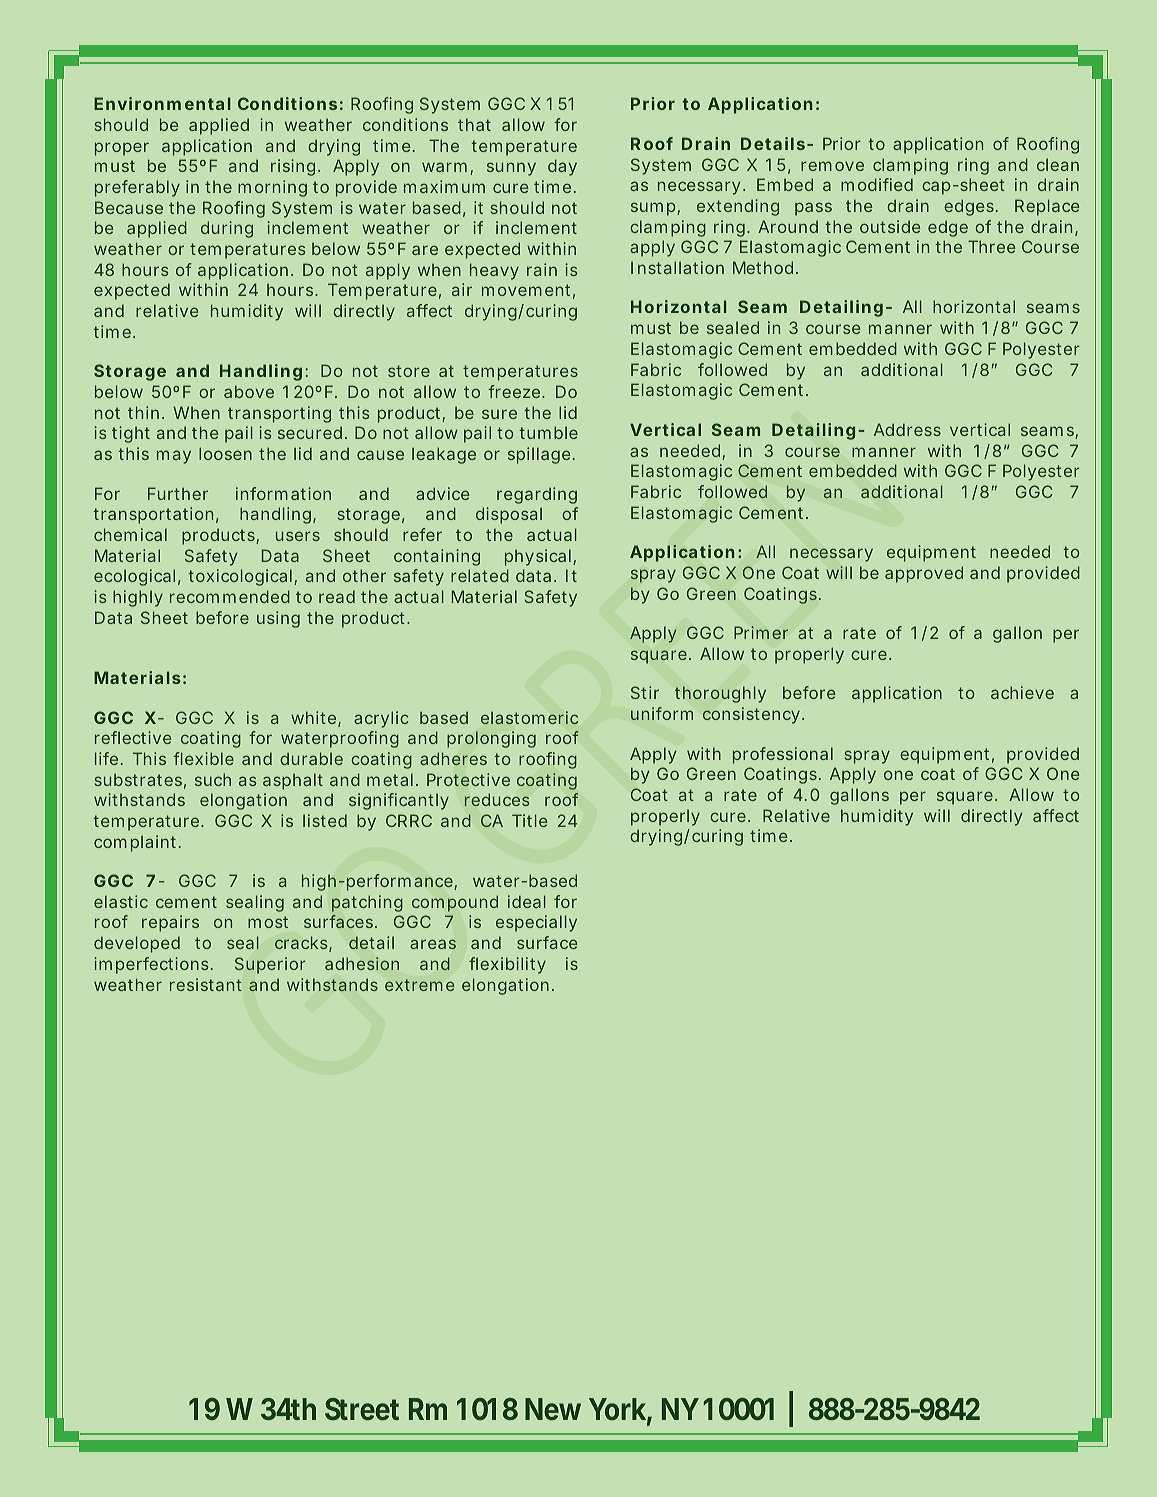 The width and height of the image is (1157, 1497). I want to click on especially, so click(536, 923).
